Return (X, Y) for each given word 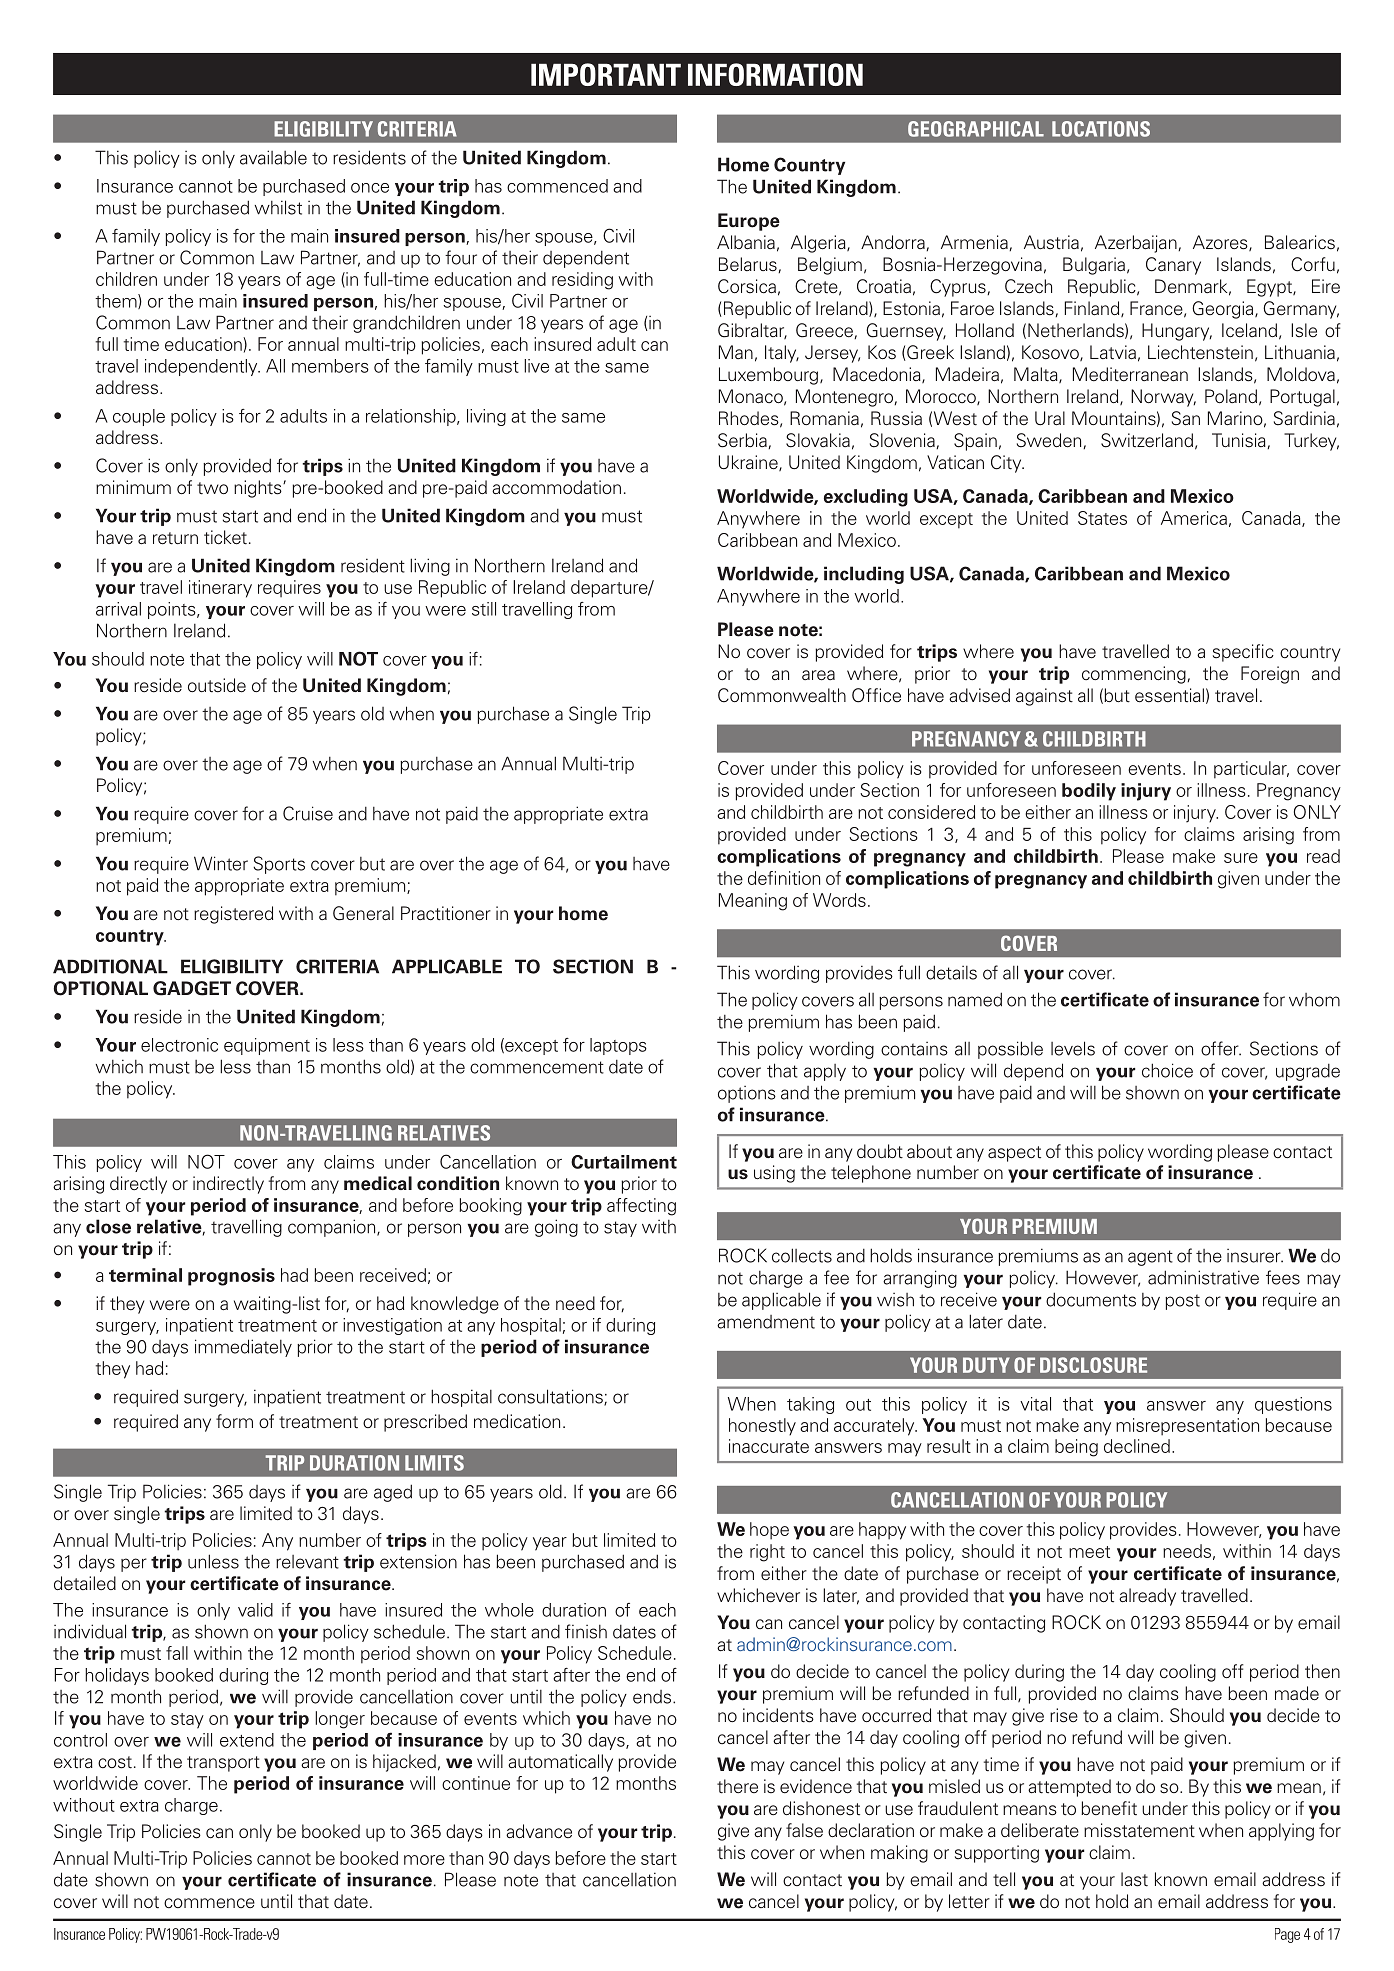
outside (217, 685)
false (804, 1830)
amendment (766, 1322)
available (273, 157)
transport (223, 1764)
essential (1169, 695)
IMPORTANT (606, 74)
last (1134, 1879)
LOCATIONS (1101, 129)
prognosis (231, 1277)
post (1182, 1302)
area (818, 675)
